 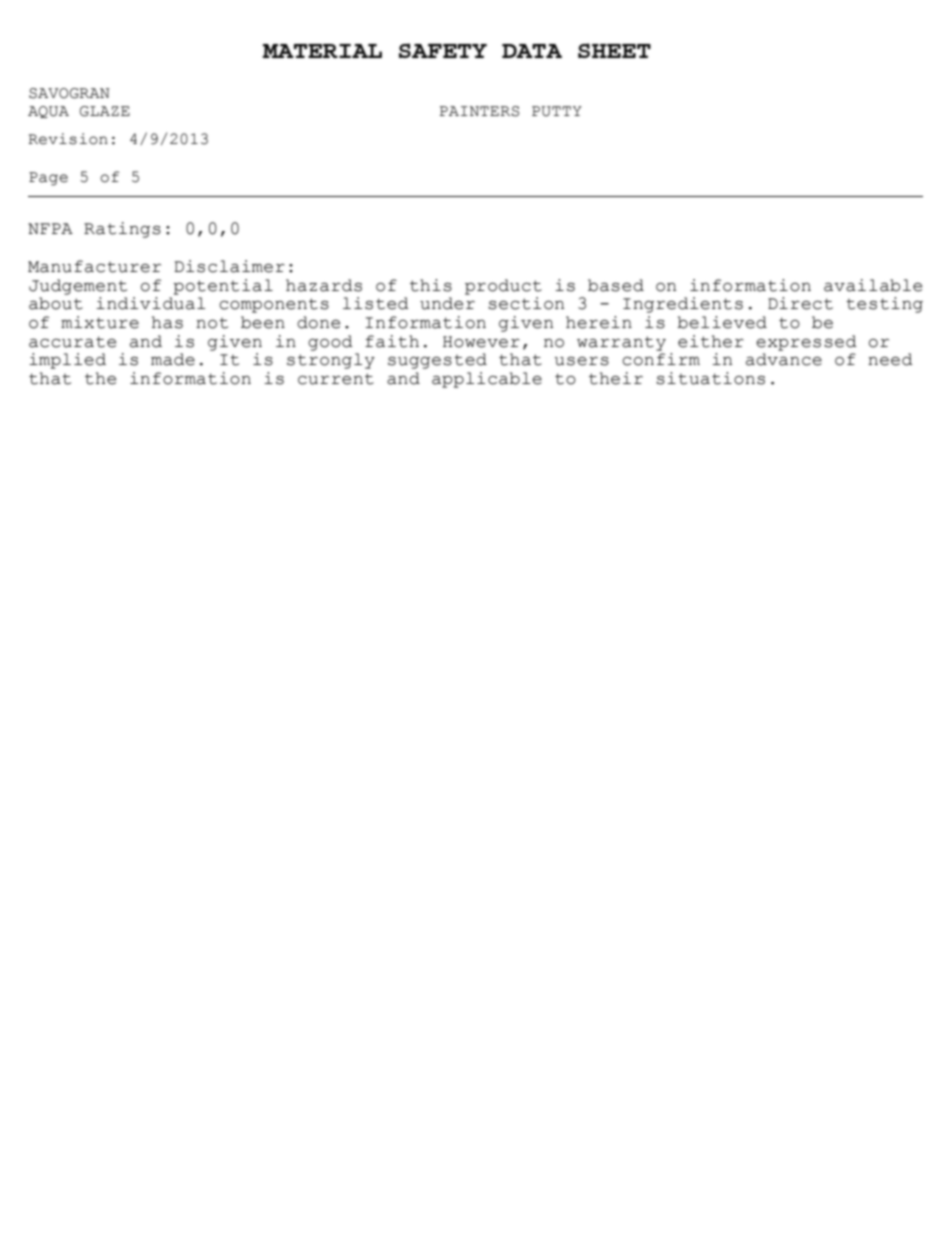 I want to click on PAINTERS, so click(x=479, y=111).
